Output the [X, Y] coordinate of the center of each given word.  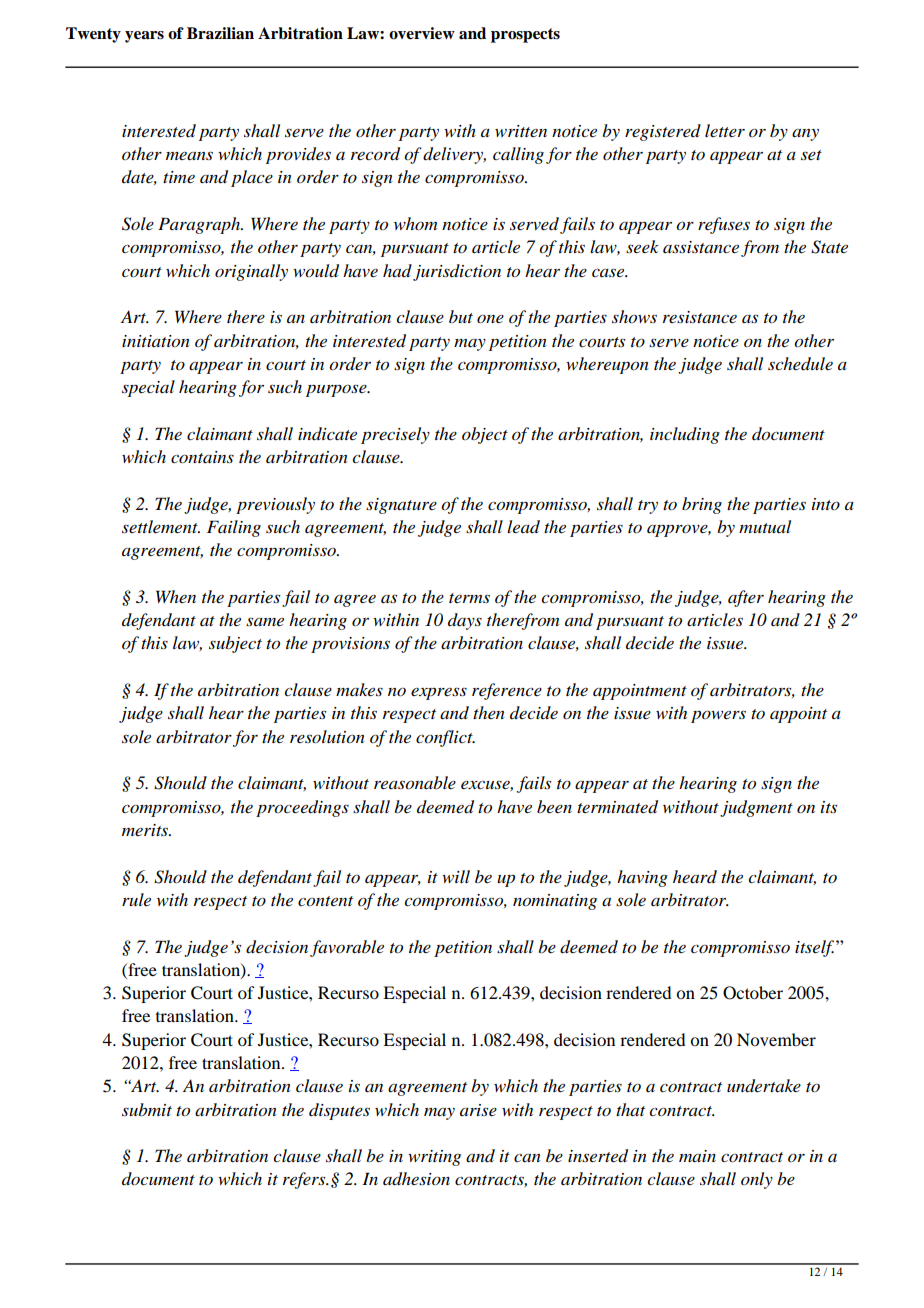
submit [147, 1109]
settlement [161, 526]
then [489, 712]
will [456, 876]
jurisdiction [457, 272]
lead [523, 527]
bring [702, 505]
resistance [700, 317]
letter [725, 130]
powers [718, 716]
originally [251, 272]
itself [814, 948]
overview [422, 33]
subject [235, 644]
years [144, 37]
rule [136, 899]
